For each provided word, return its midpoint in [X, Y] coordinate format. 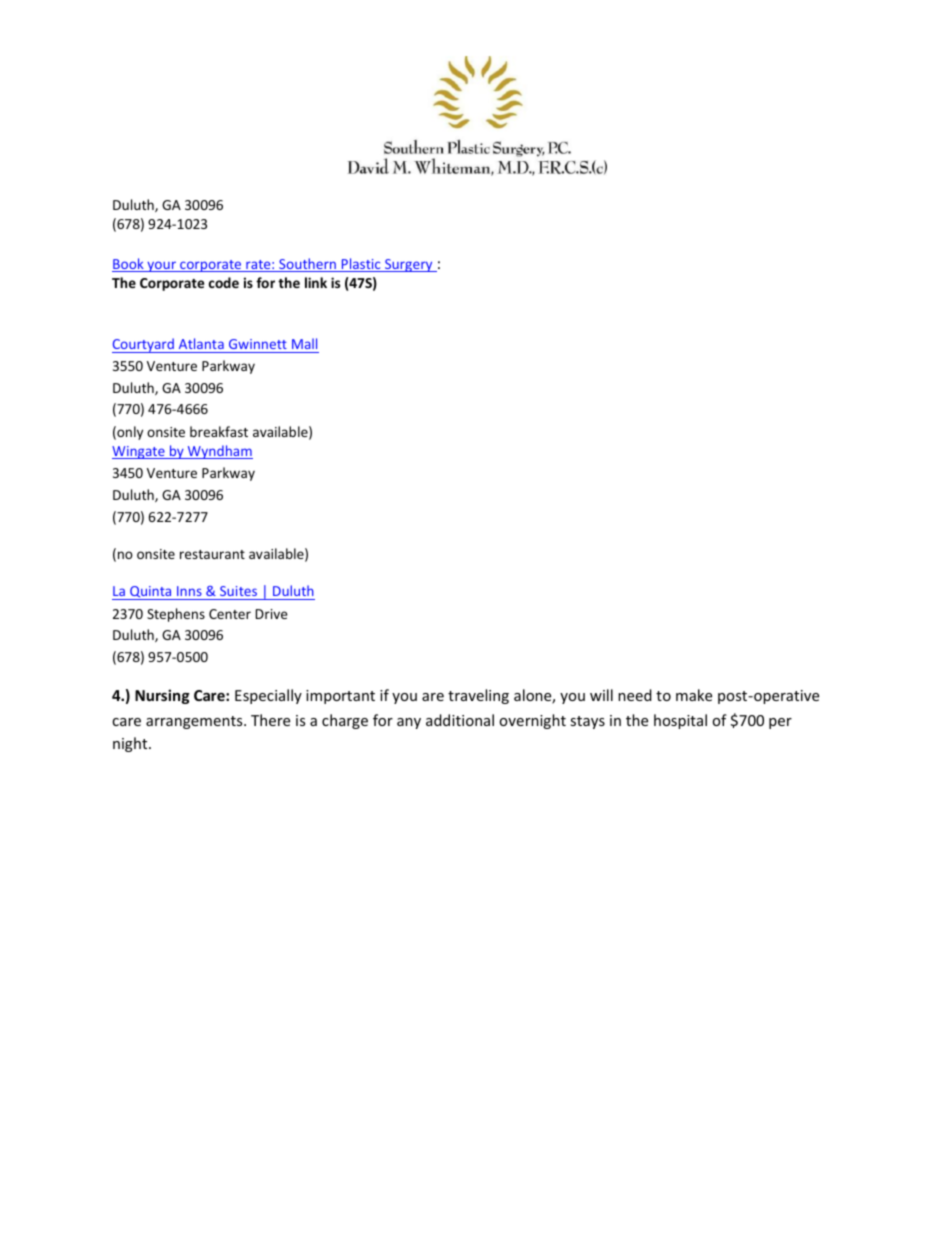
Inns [189, 591]
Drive [272, 614]
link [316, 282]
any [409, 723]
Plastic [361, 265]
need [635, 695]
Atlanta [201, 343]
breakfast [219, 431]
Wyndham [219, 452]
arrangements [195, 722]
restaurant [212, 554]
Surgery [409, 265]
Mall [304, 343]
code [224, 282]
